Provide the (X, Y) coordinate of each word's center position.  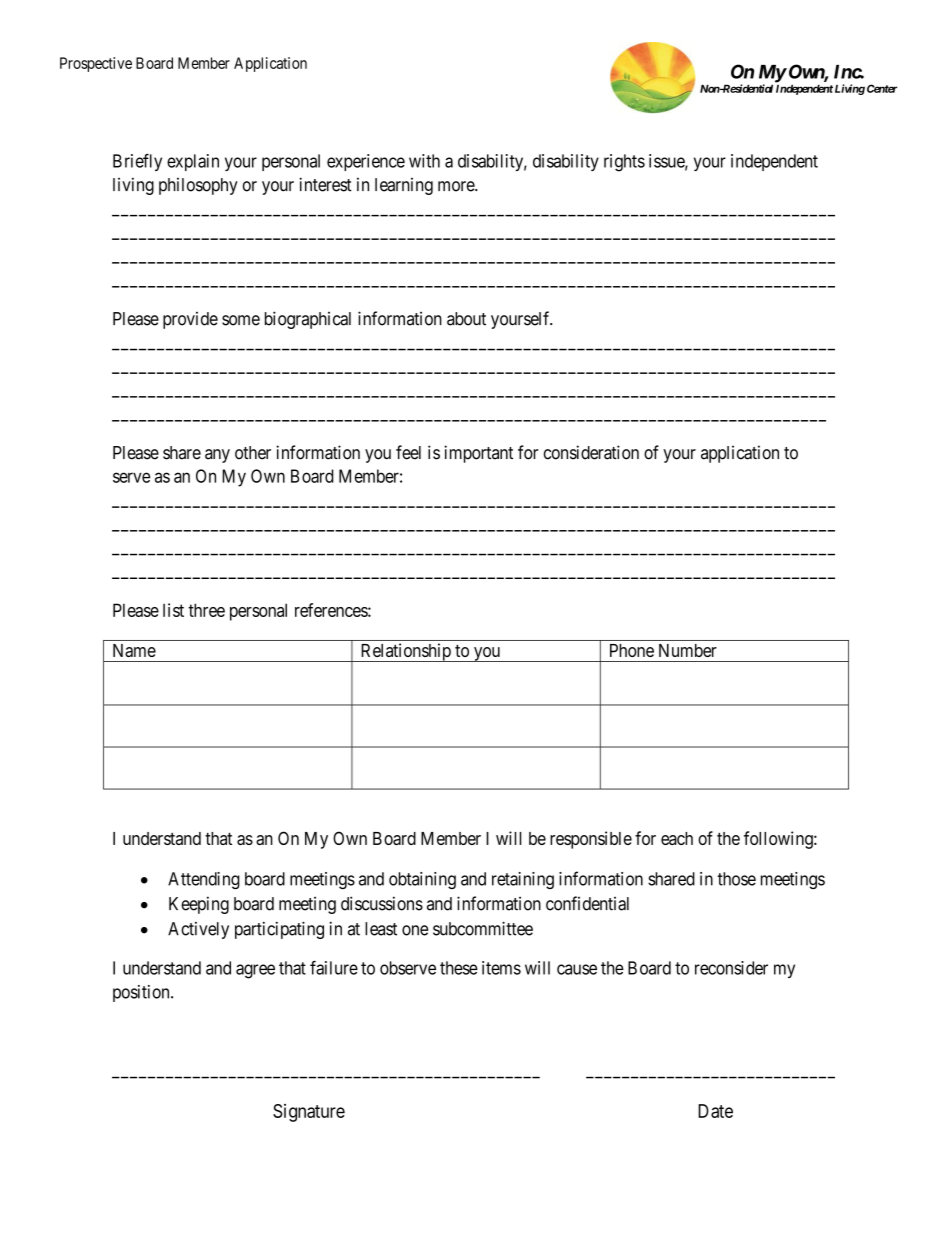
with (424, 161)
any (217, 456)
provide (190, 320)
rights (624, 163)
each (677, 838)
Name (134, 650)
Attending (204, 880)
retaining (523, 880)
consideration (591, 452)
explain (193, 162)
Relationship (405, 652)
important (478, 454)
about (466, 319)
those (736, 879)
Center (882, 88)
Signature (309, 1113)
